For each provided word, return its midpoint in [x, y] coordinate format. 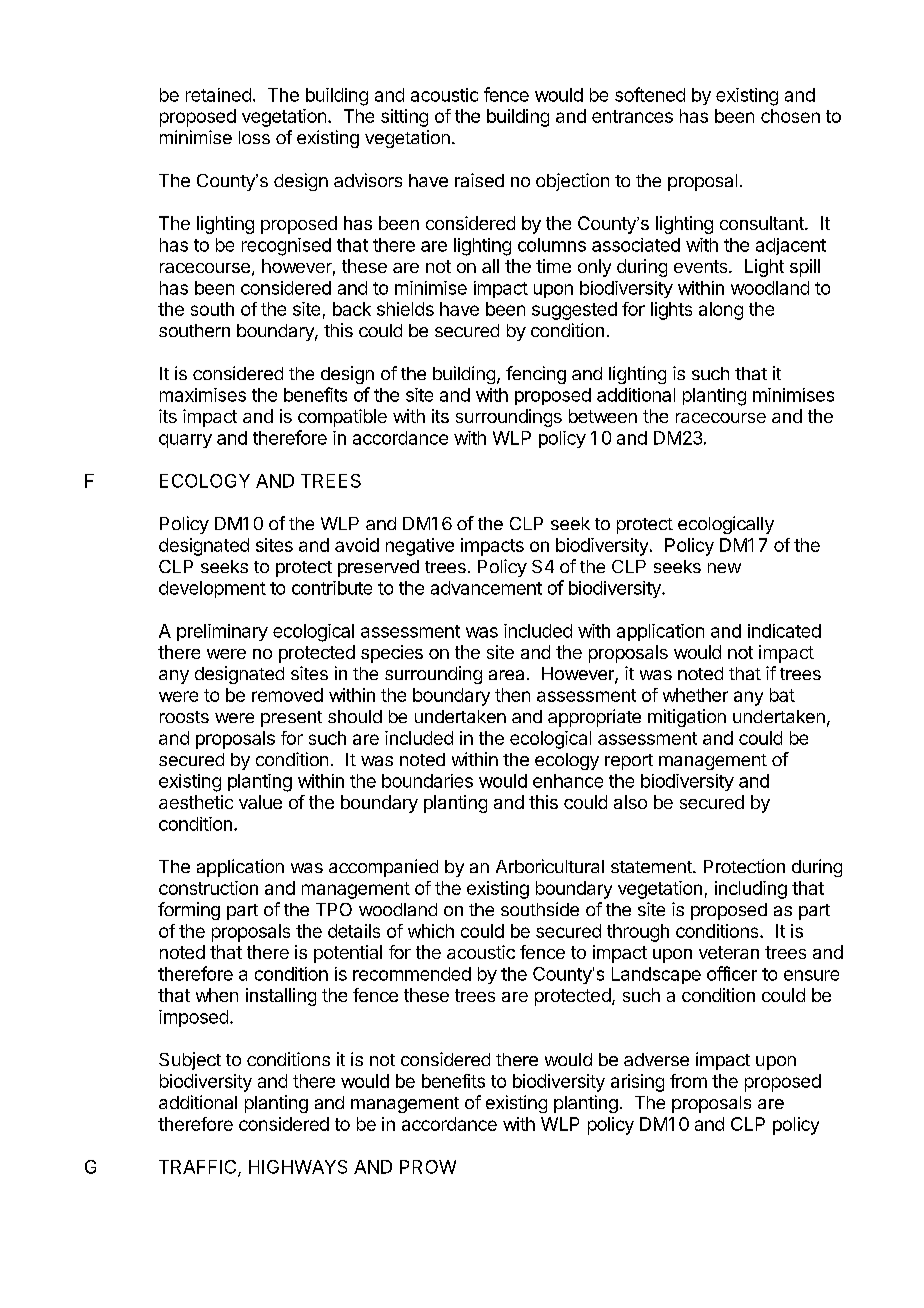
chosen [790, 116]
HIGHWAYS [298, 1167]
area [506, 675]
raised [479, 180]
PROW [428, 1167]
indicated [784, 631]
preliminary [222, 632]
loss [254, 137]
